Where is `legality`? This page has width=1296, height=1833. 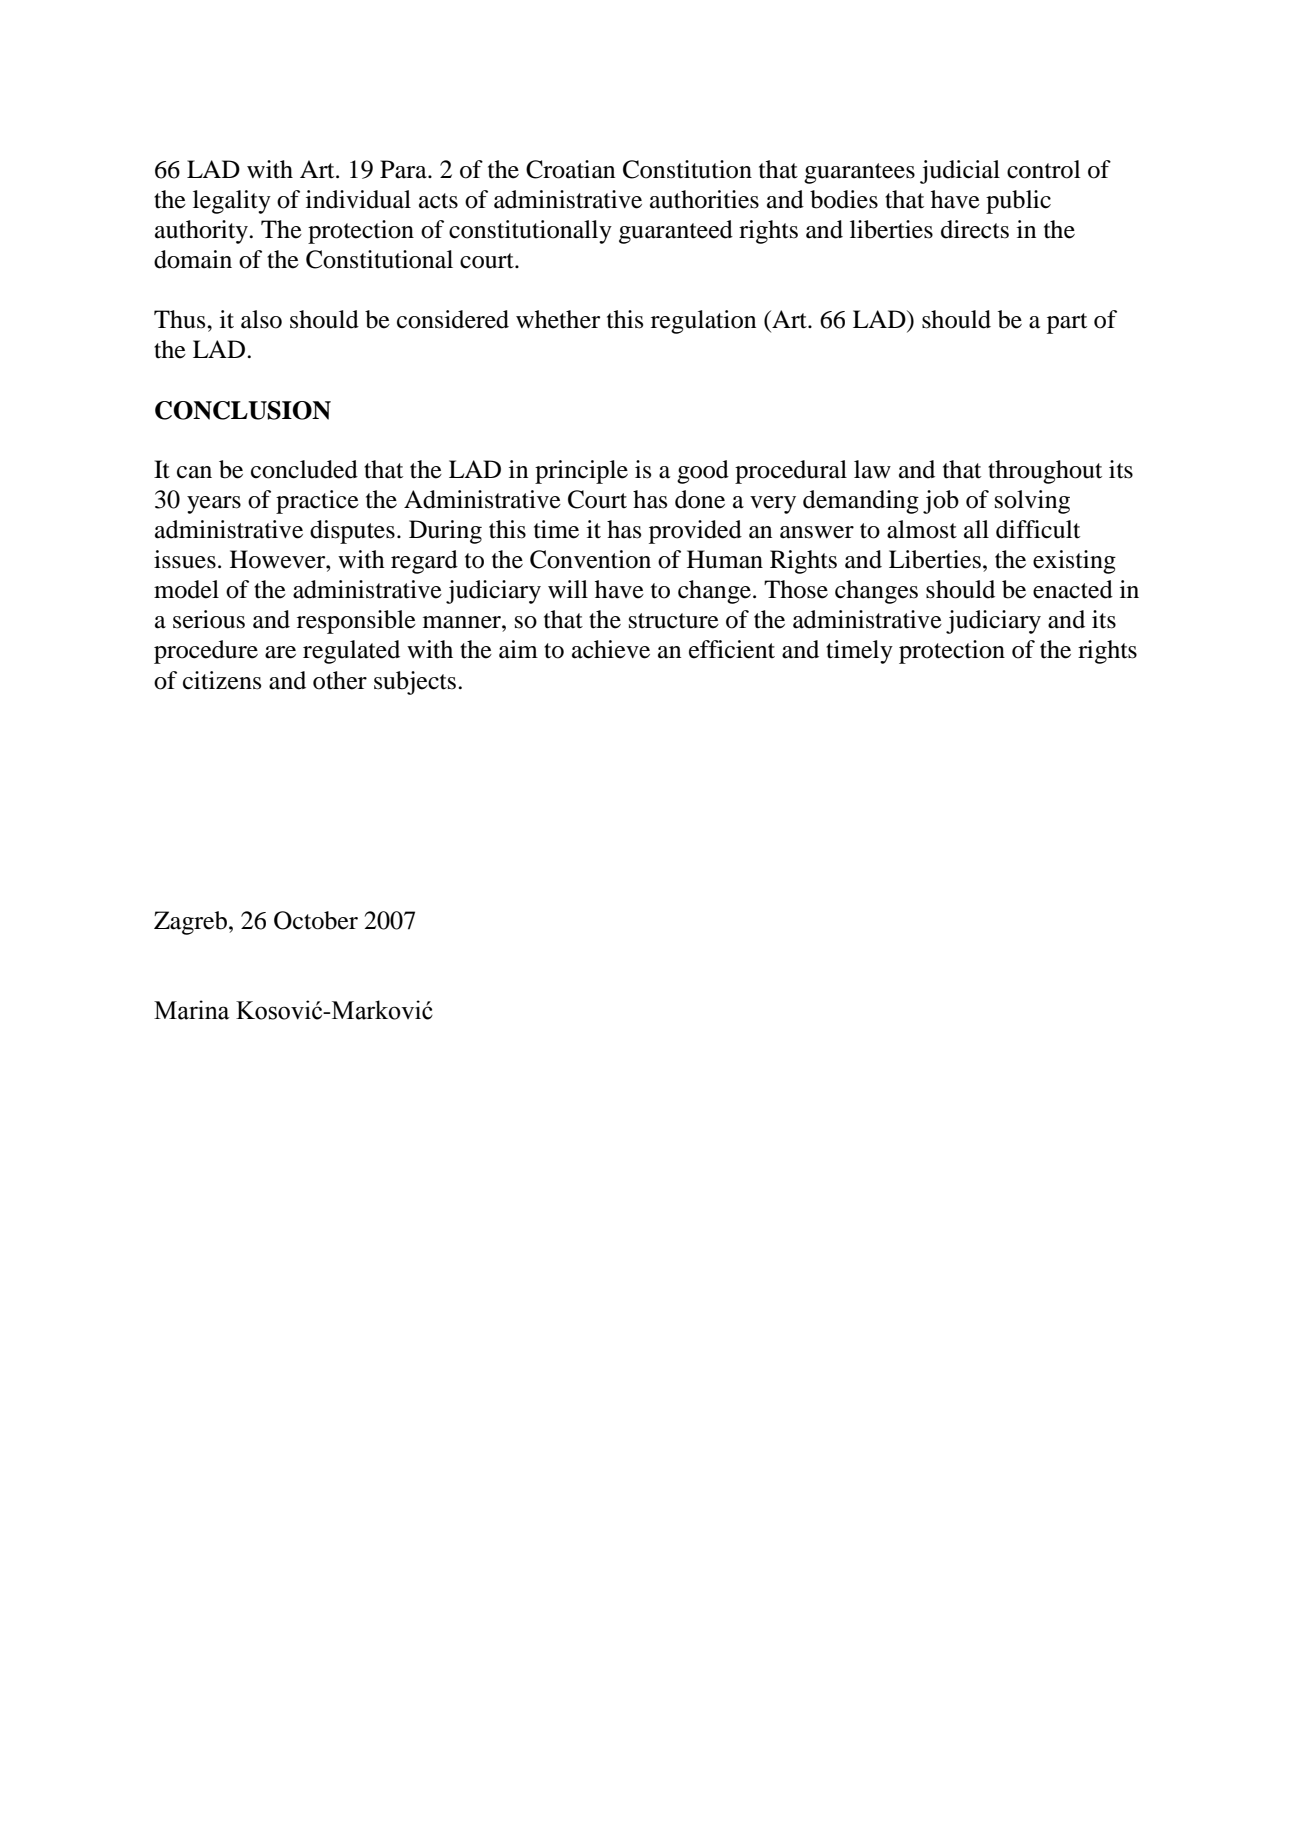
legality is located at coordinates (232, 202).
